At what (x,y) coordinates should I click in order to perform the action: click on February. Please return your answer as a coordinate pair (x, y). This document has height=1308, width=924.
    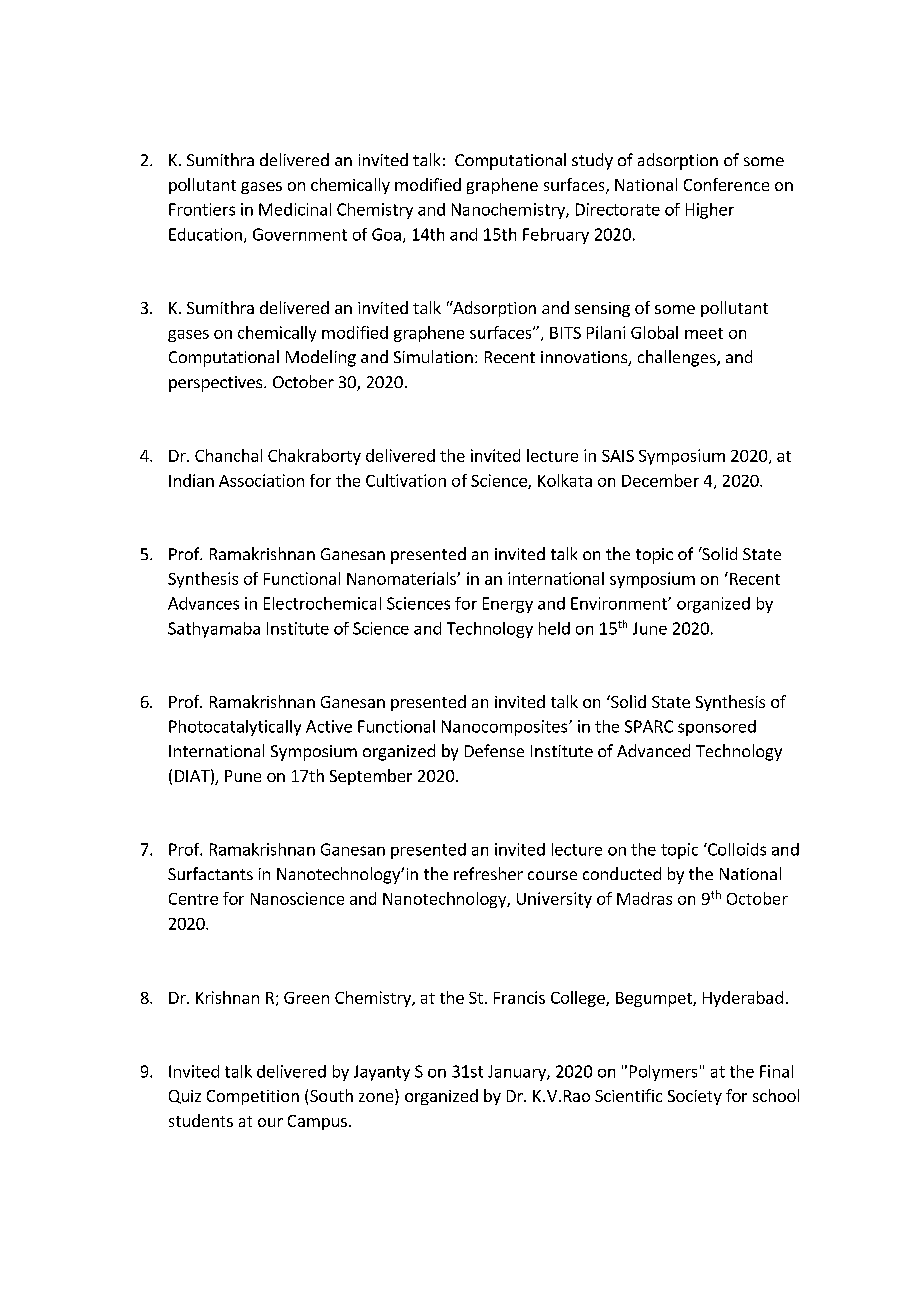
    Looking at the image, I should click on (556, 236).
